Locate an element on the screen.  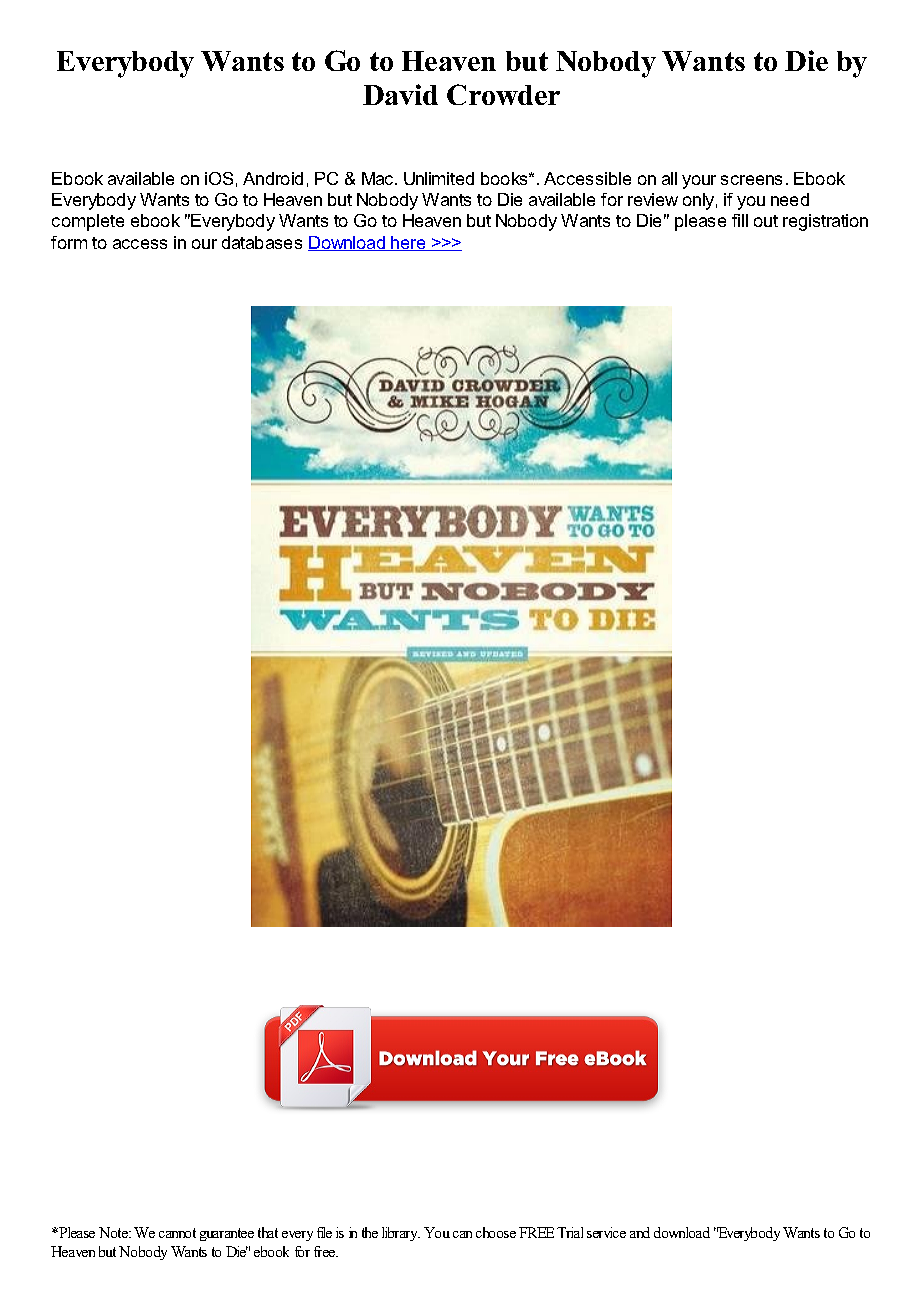
screens is located at coordinates (751, 180).
